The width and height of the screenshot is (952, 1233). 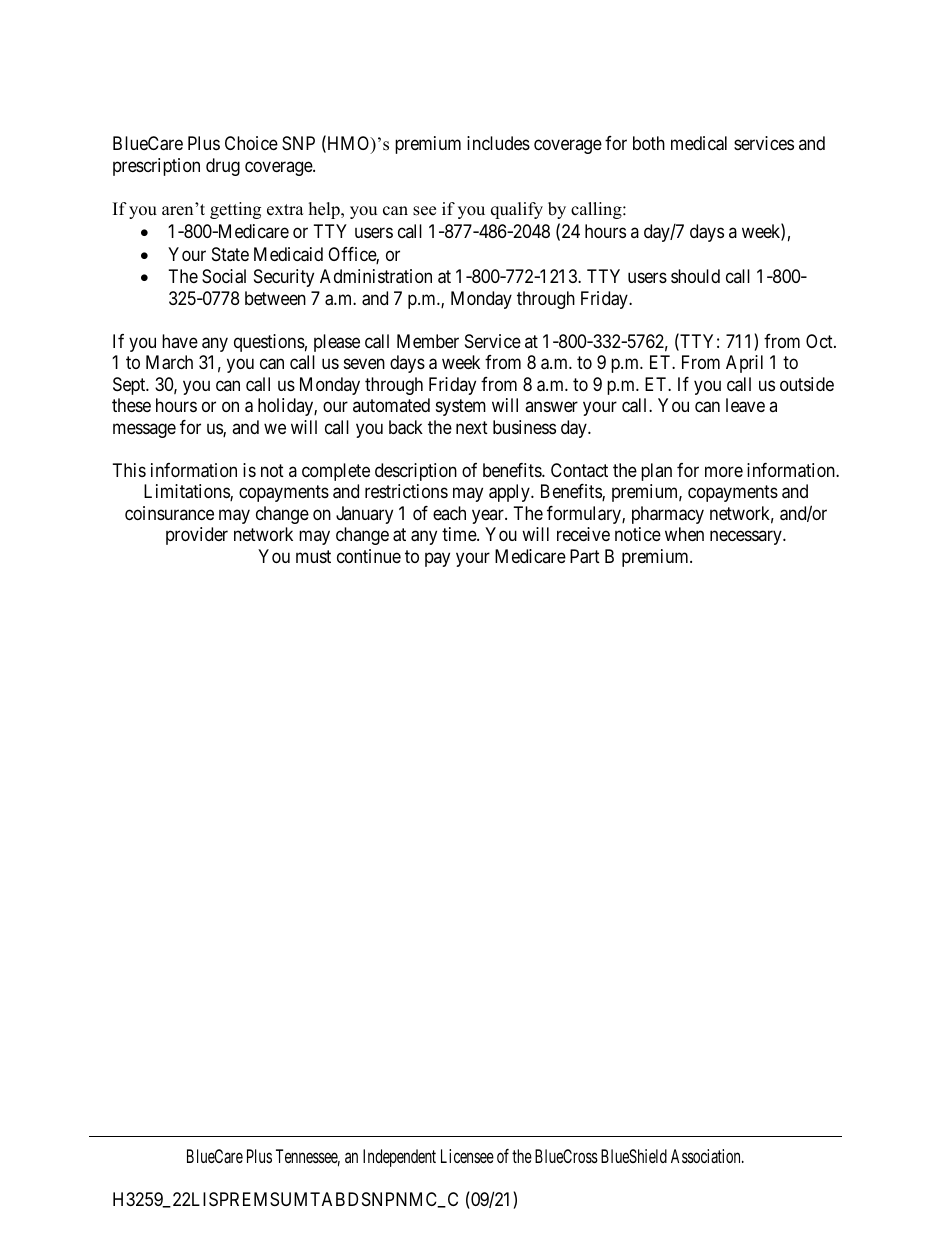 I want to click on April, so click(x=744, y=364).
